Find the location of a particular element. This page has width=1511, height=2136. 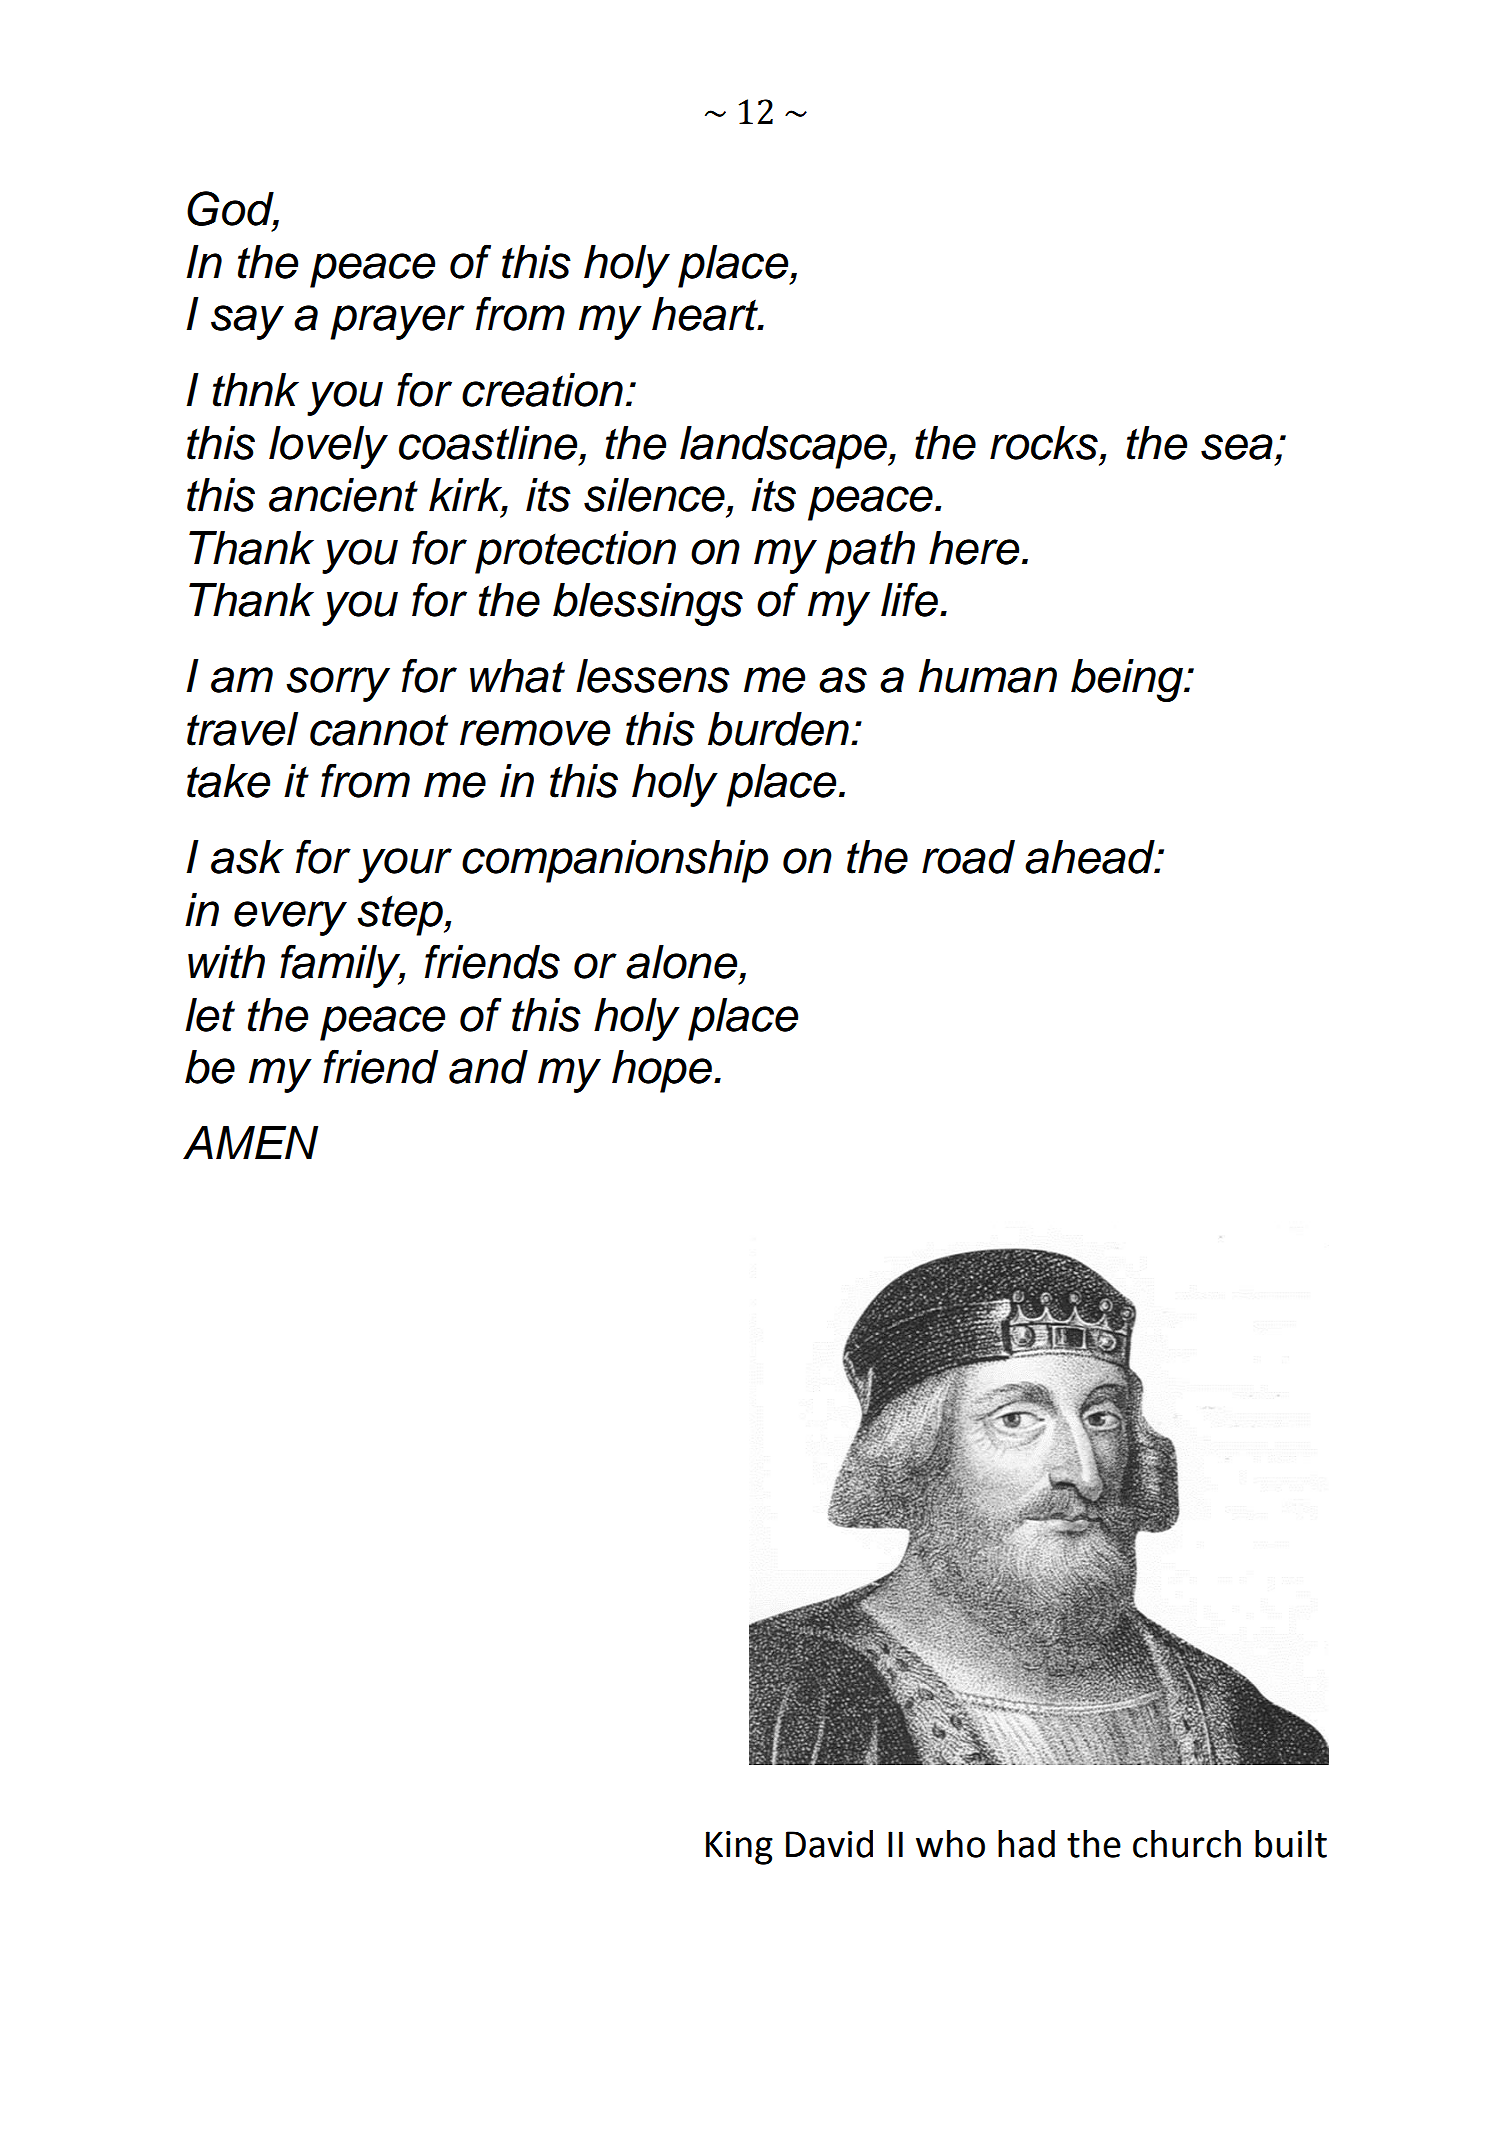

ahead is located at coordinates (1091, 857).
